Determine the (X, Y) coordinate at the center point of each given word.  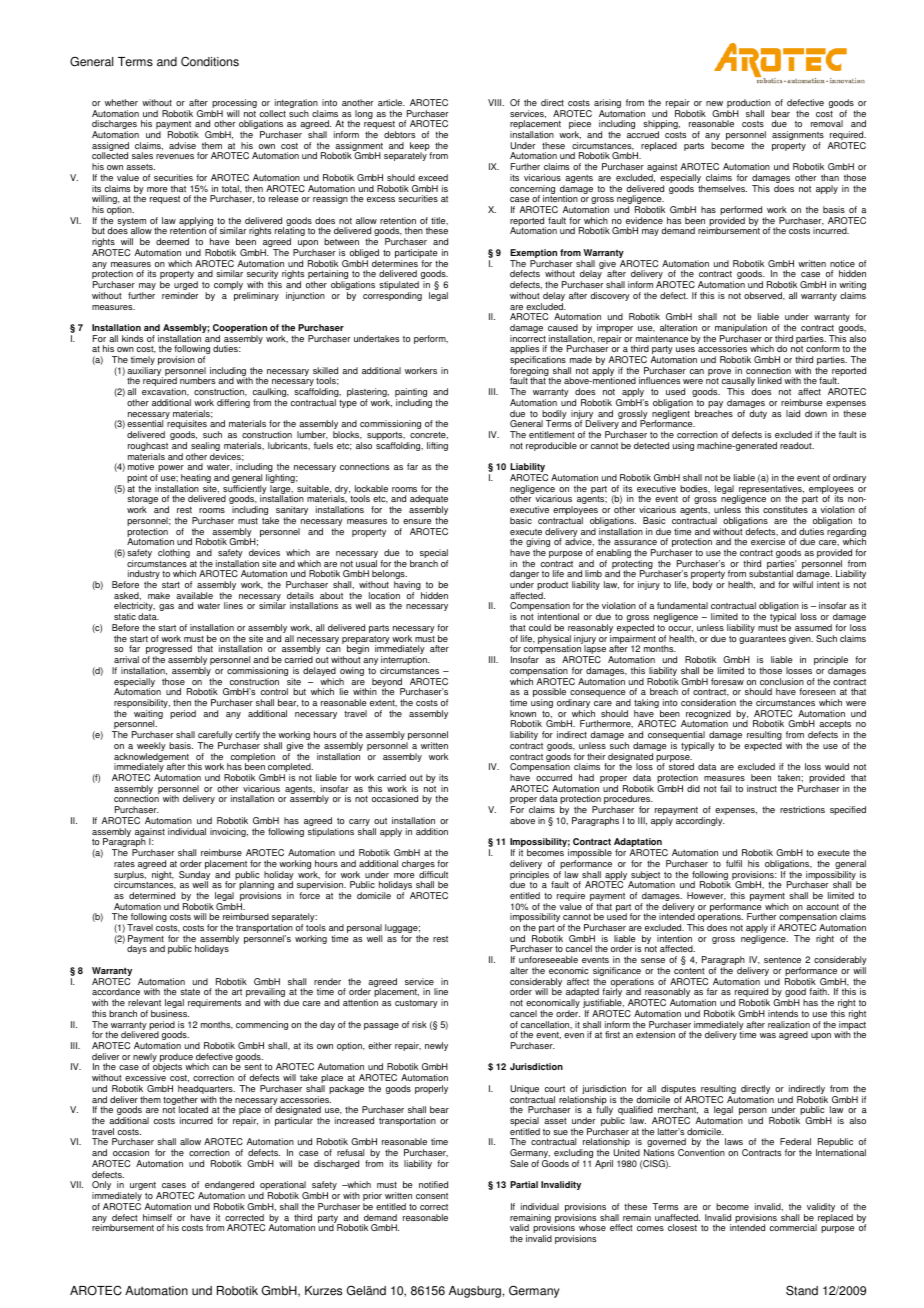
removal (827, 123)
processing (234, 105)
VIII (496, 102)
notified (433, 1184)
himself (157, 1217)
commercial (793, 1227)
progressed (169, 651)
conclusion (782, 681)
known (523, 713)
